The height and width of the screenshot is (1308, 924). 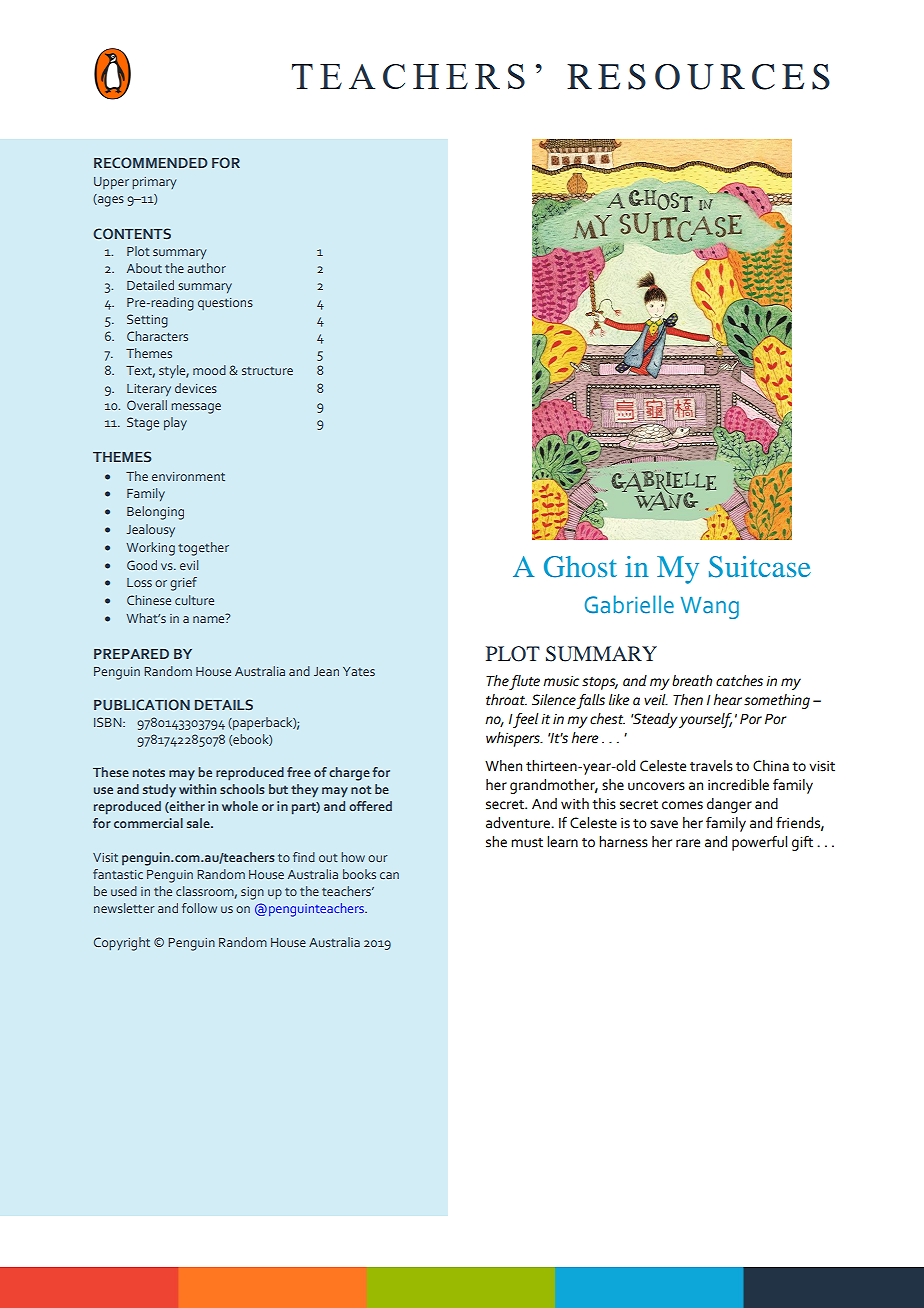 What do you see at coordinates (225, 304) in the screenshot?
I see `questions` at bounding box center [225, 304].
